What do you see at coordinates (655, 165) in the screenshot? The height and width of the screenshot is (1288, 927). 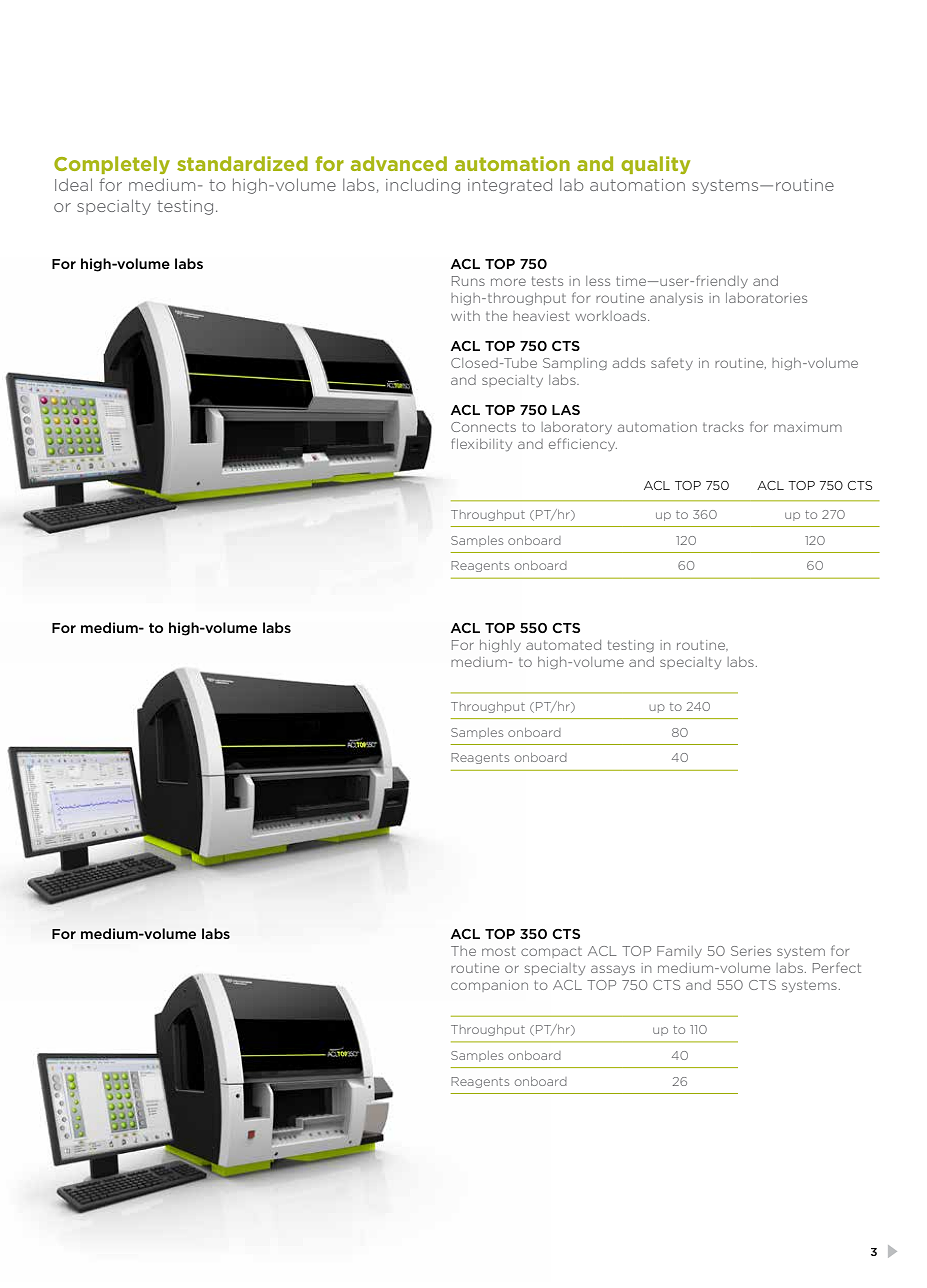 I see `quality` at bounding box center [655, 165].
